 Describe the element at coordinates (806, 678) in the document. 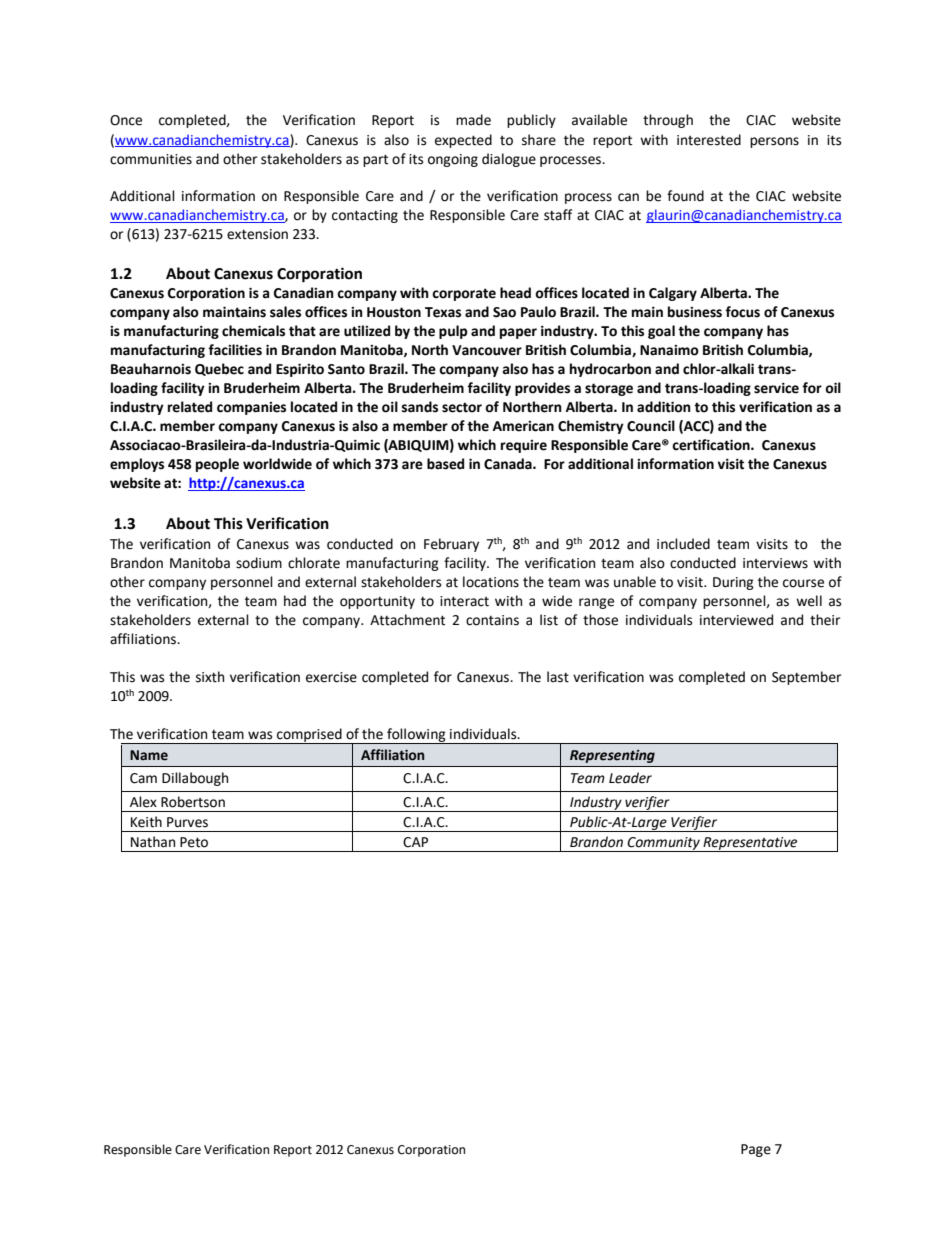

I see `September` at that location.
